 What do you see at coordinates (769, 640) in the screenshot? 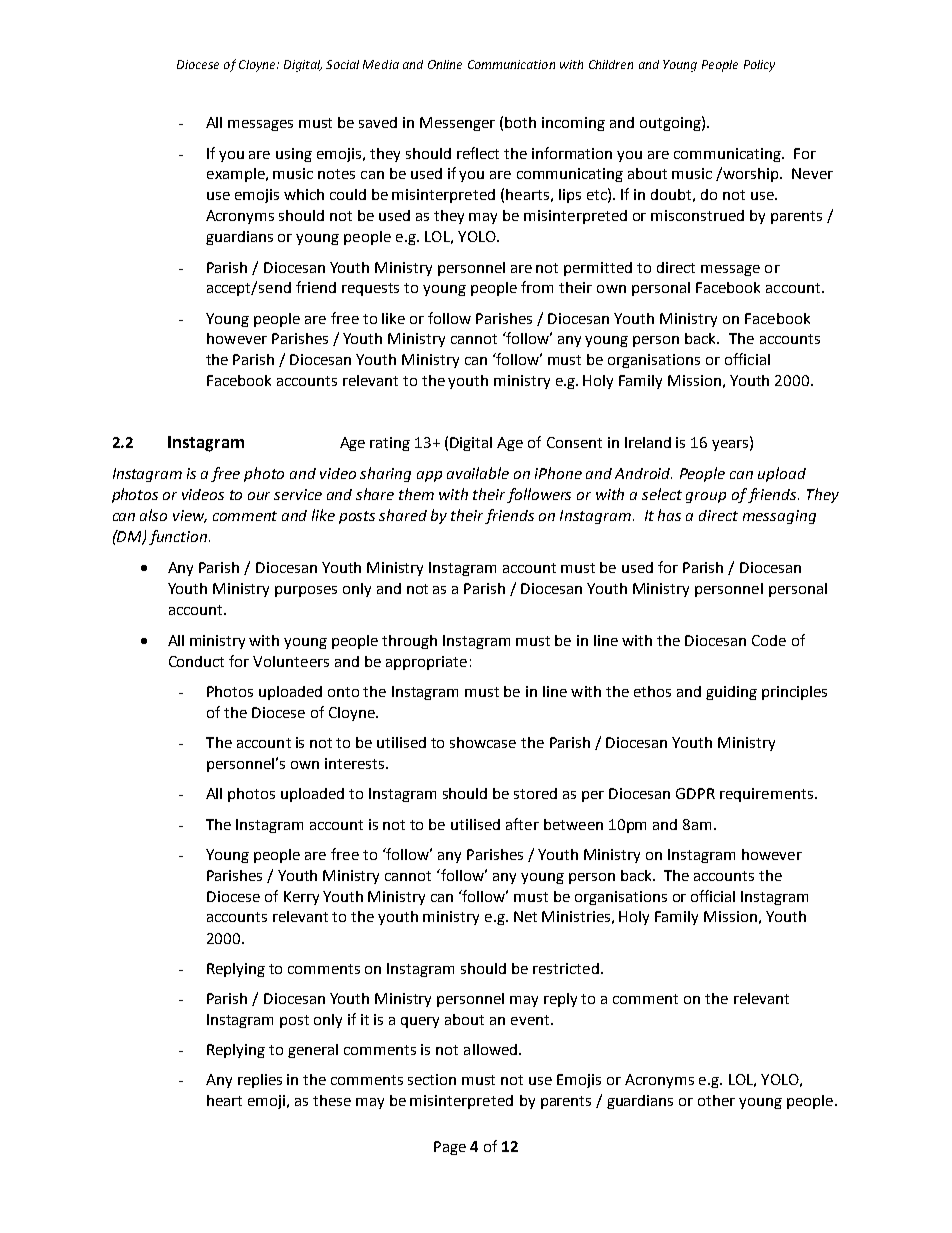
I see `Code` at bounding box center [769, 640].
